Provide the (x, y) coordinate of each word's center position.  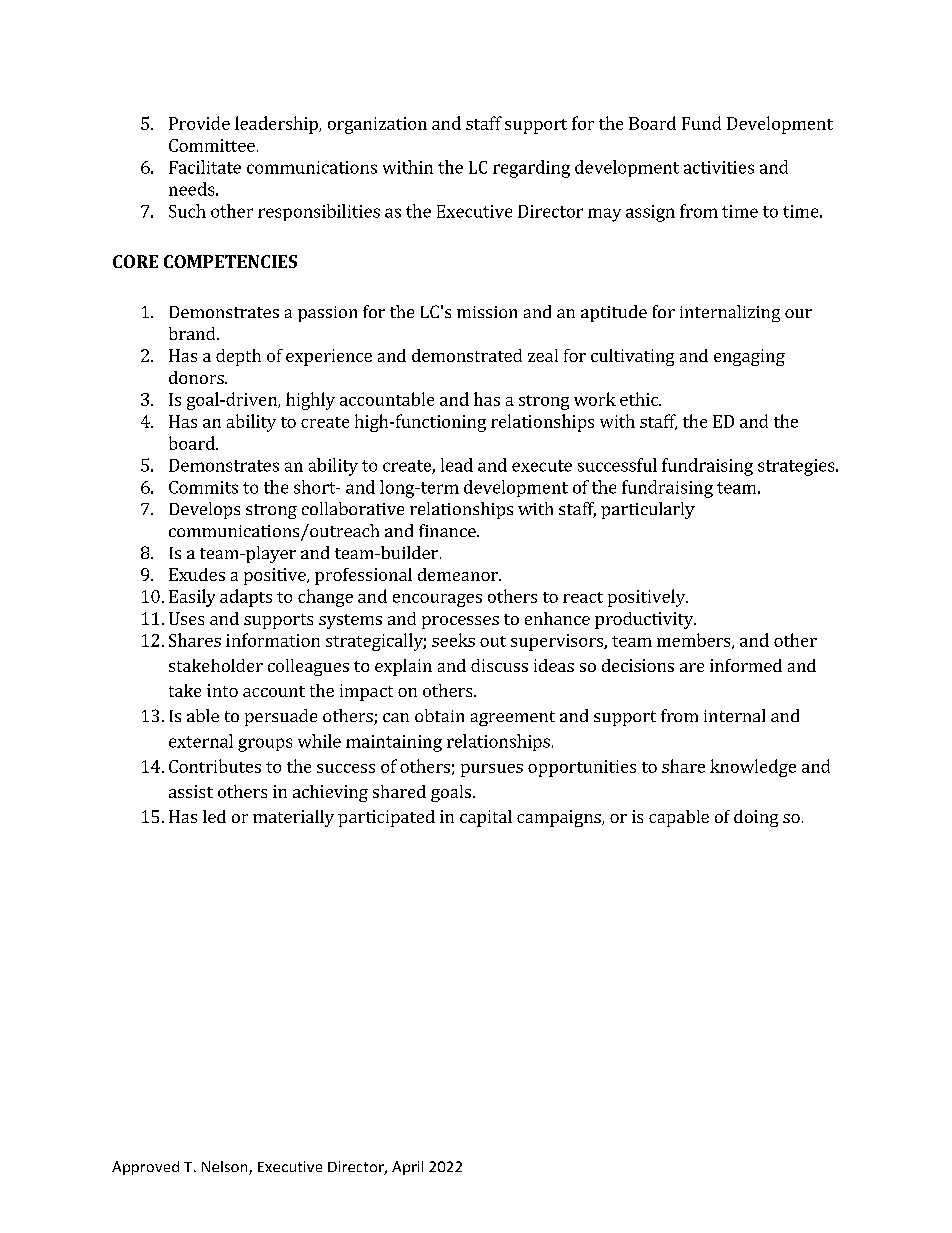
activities (719, 167)
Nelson (226, 1168)
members (695, 641)
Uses (186, 618)
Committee (212, 145)
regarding (531, 169)
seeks (453, 640)
